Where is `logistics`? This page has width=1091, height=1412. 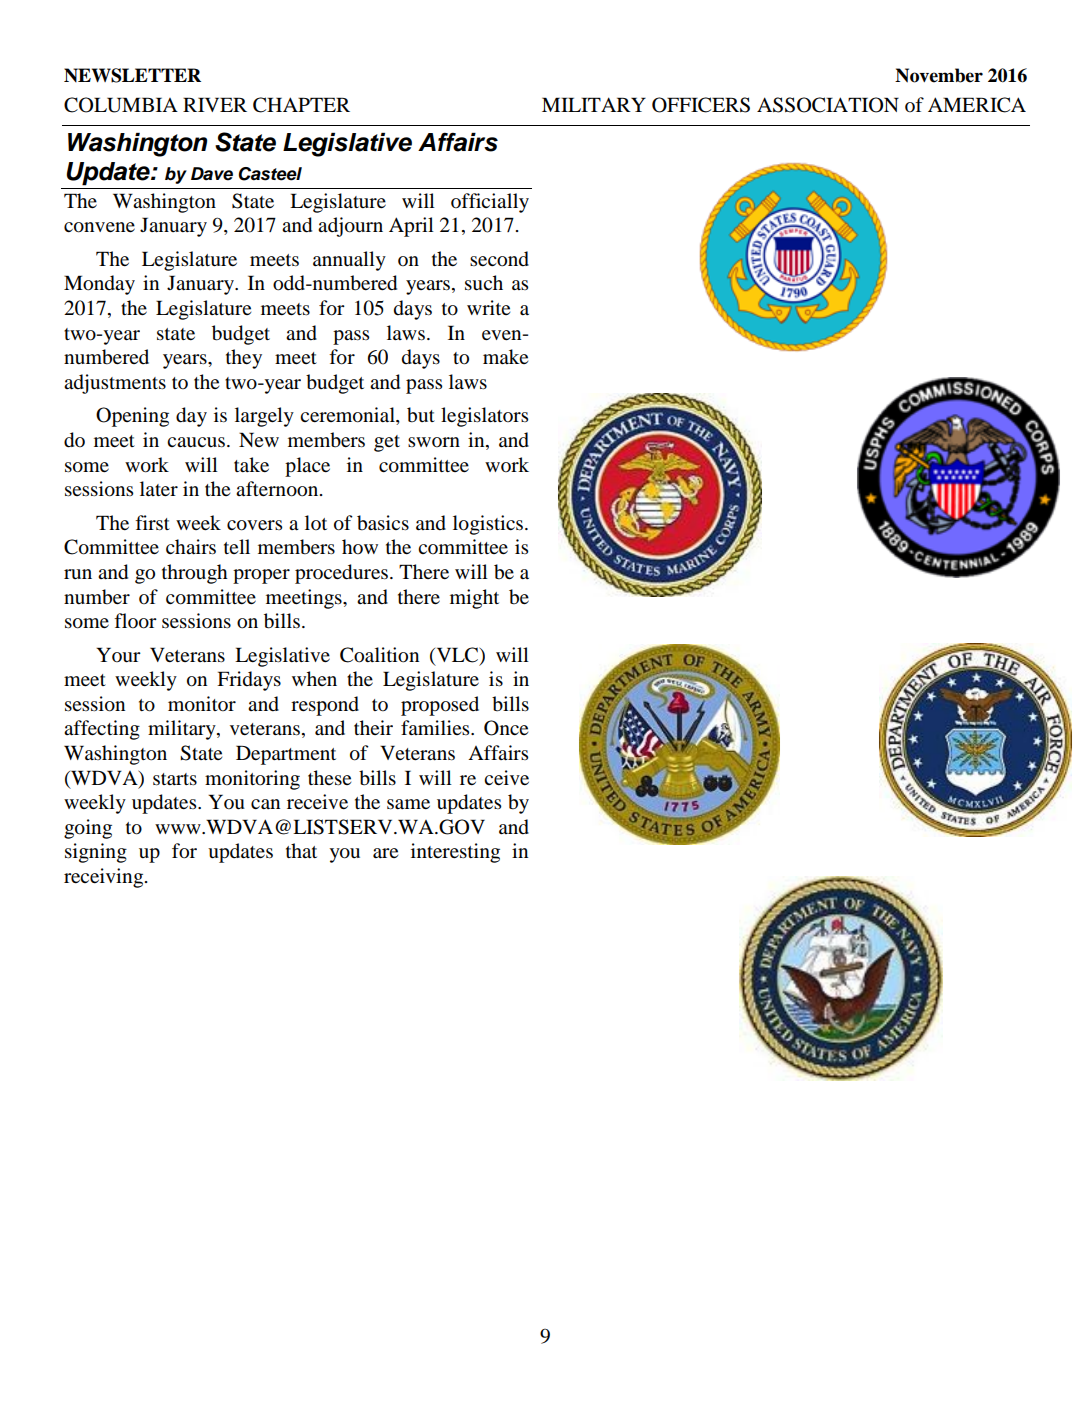 logistics is located at coordinates (489, 525).
